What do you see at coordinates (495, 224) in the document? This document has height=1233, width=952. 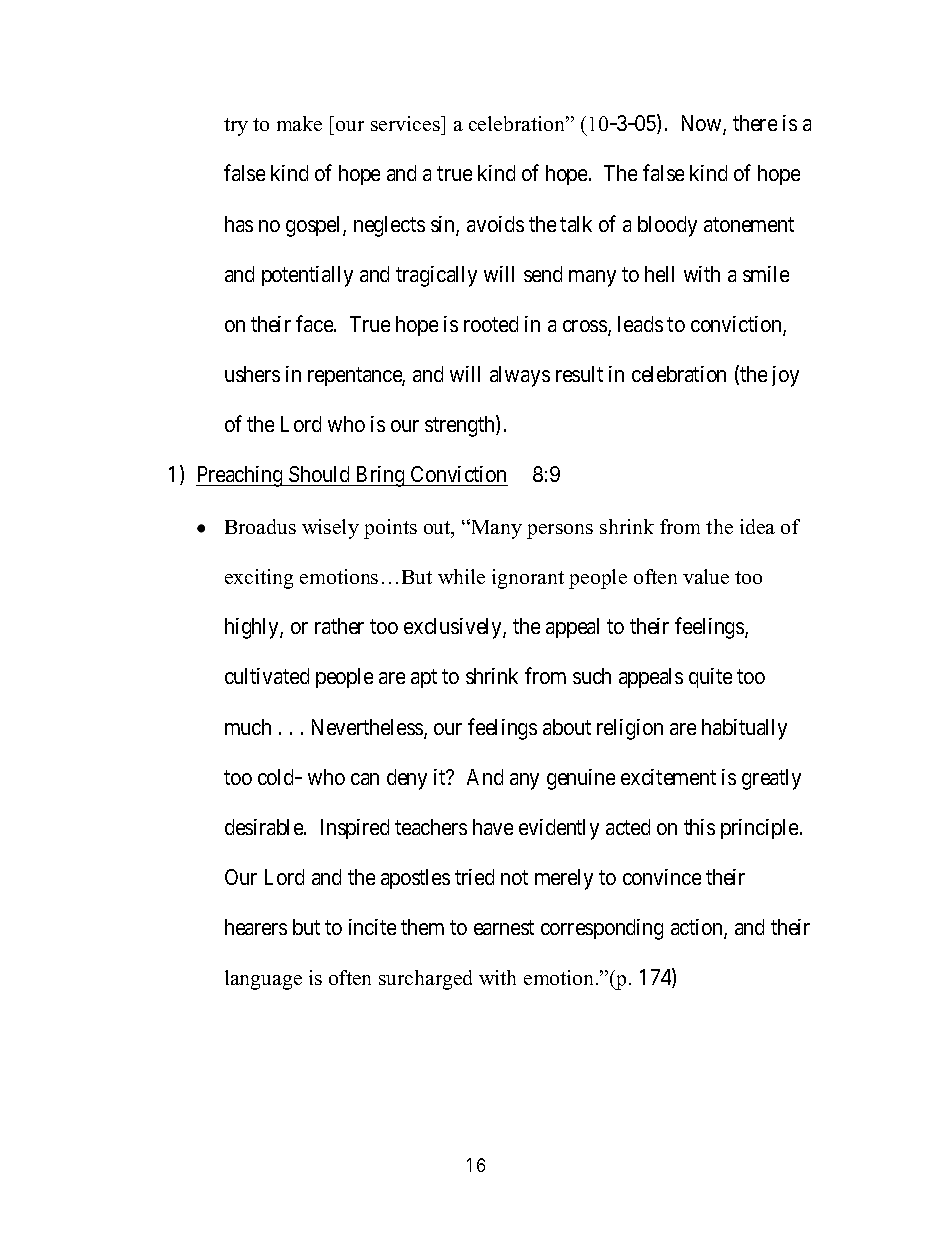 I see `avoids` at bounding box center [495, 224].
